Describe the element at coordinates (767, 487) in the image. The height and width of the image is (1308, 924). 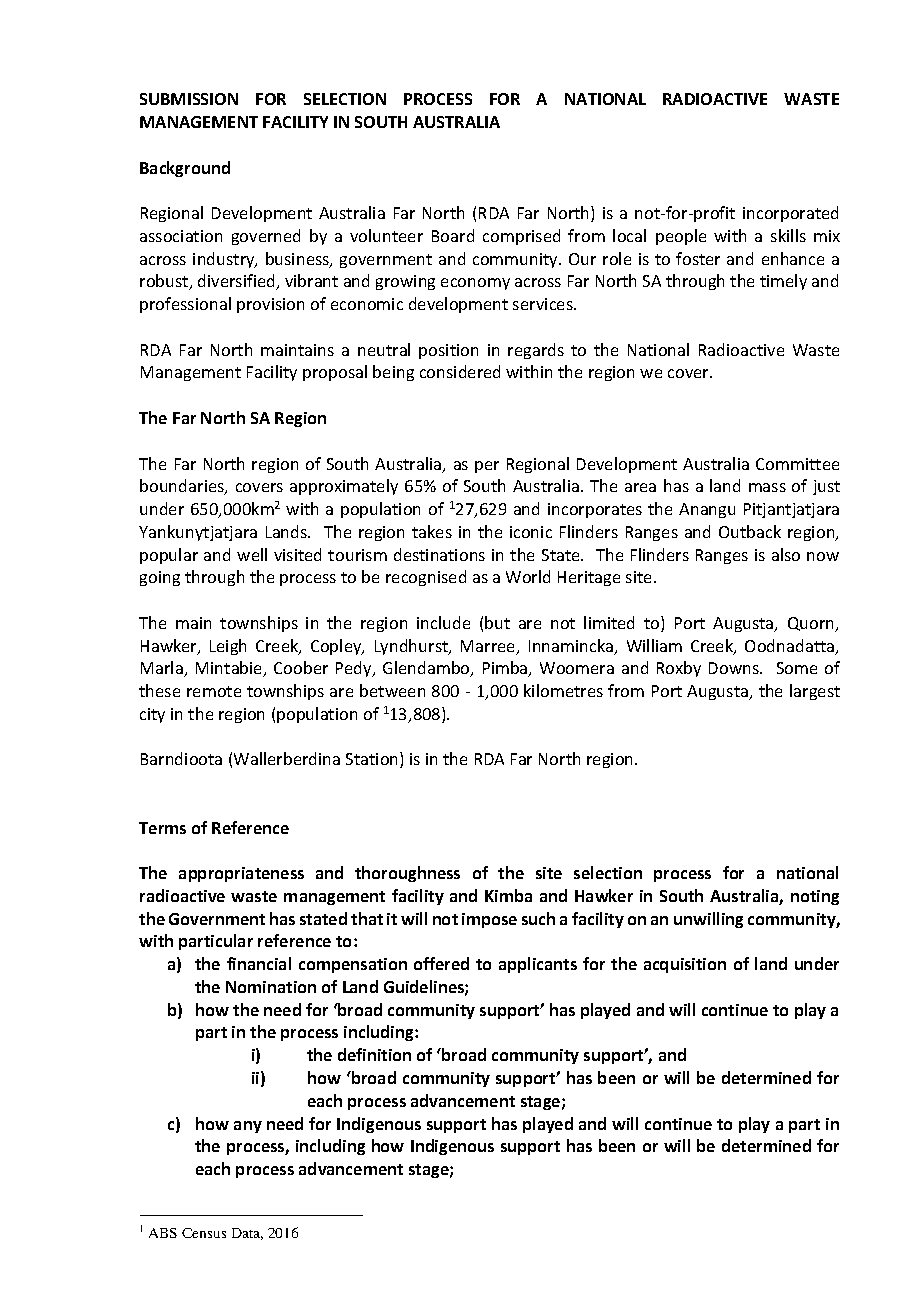
I see `mass` at that location.
